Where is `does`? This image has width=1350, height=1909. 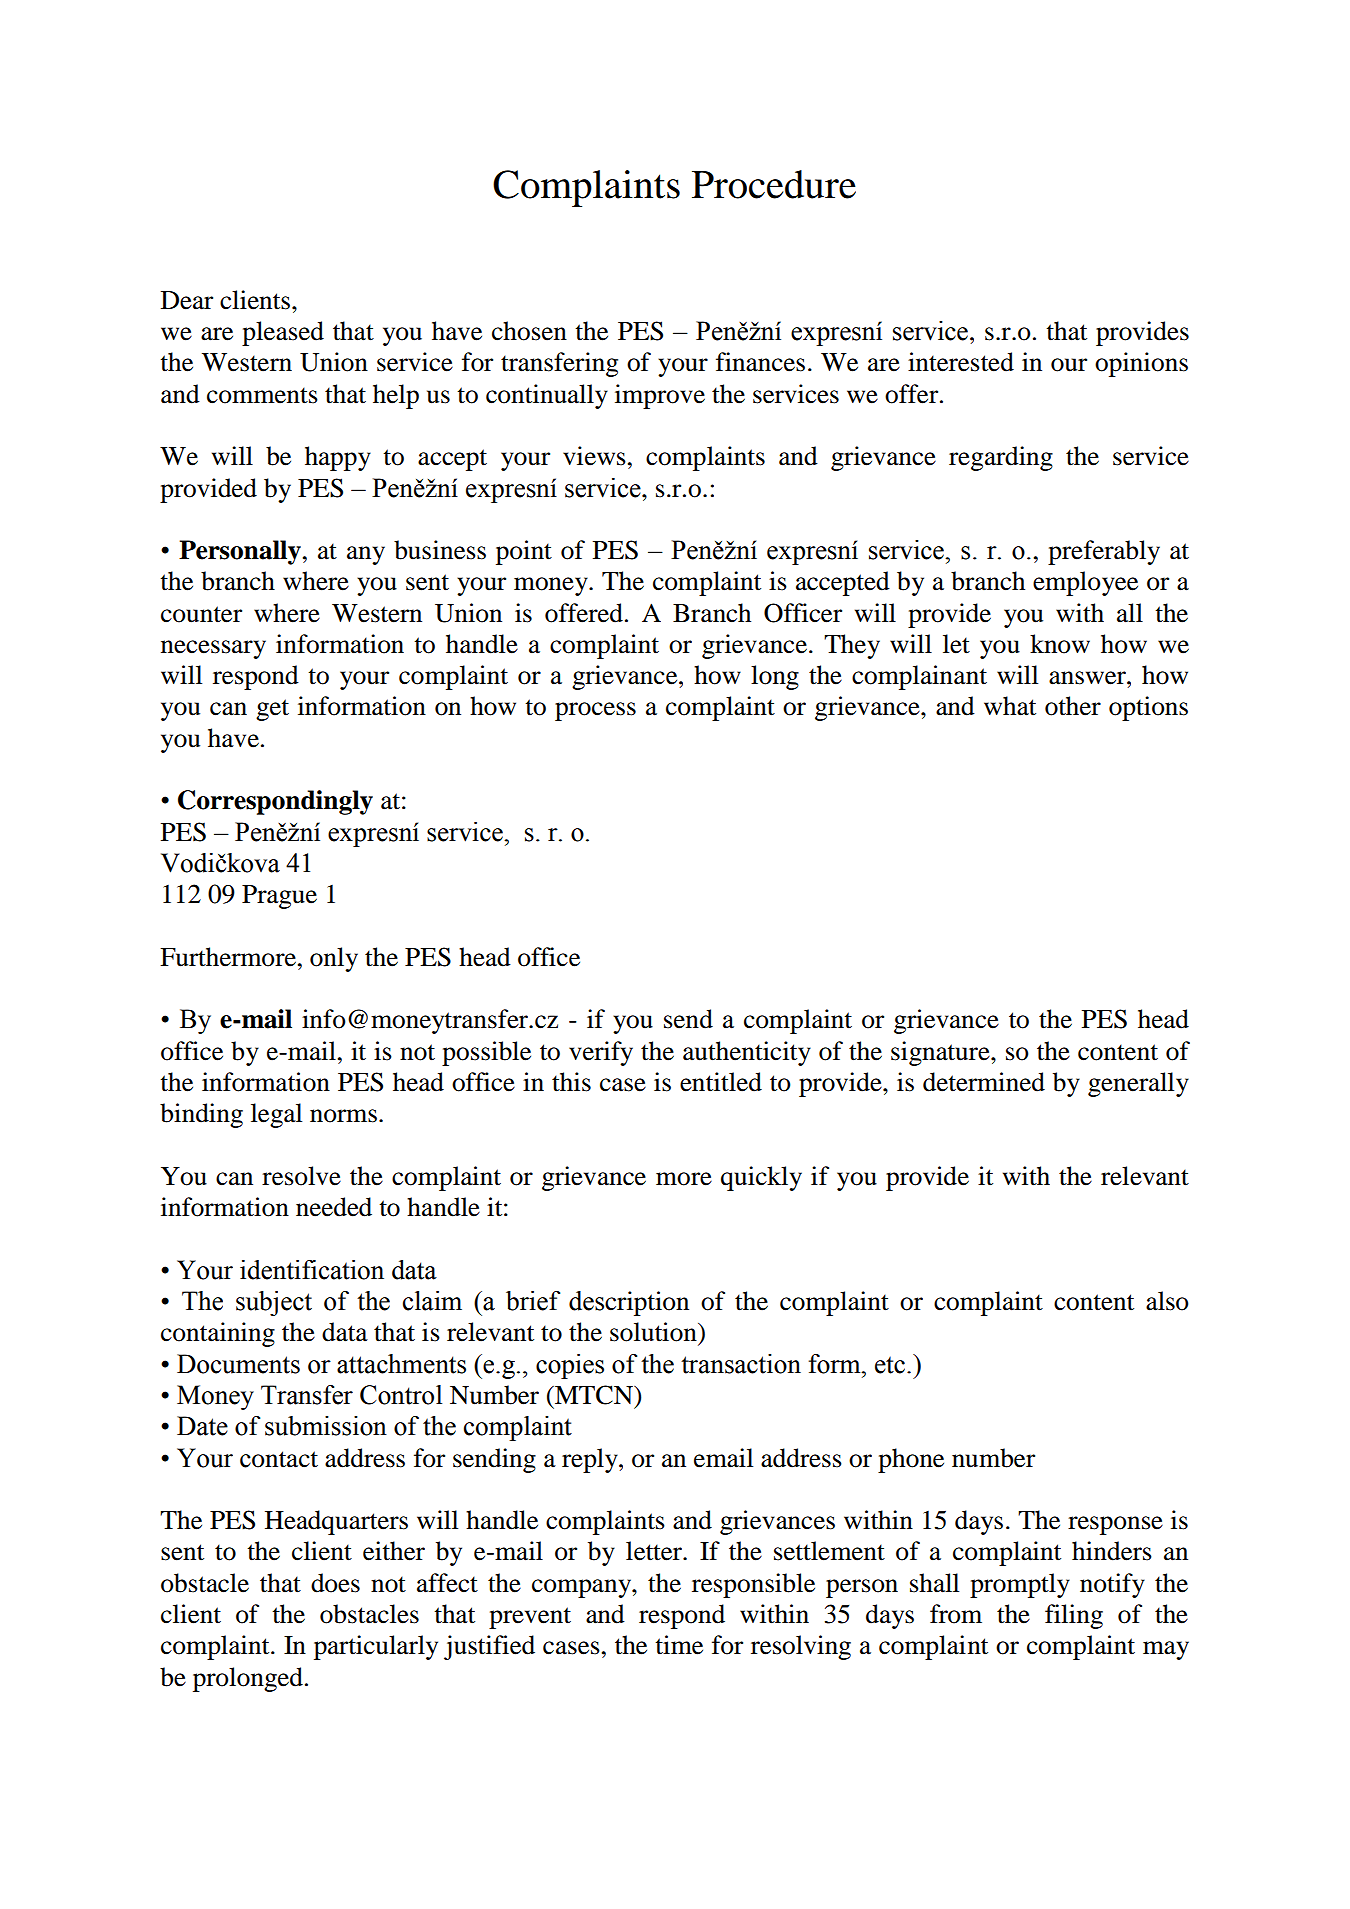
does is located at coordinates (335, 1583).
